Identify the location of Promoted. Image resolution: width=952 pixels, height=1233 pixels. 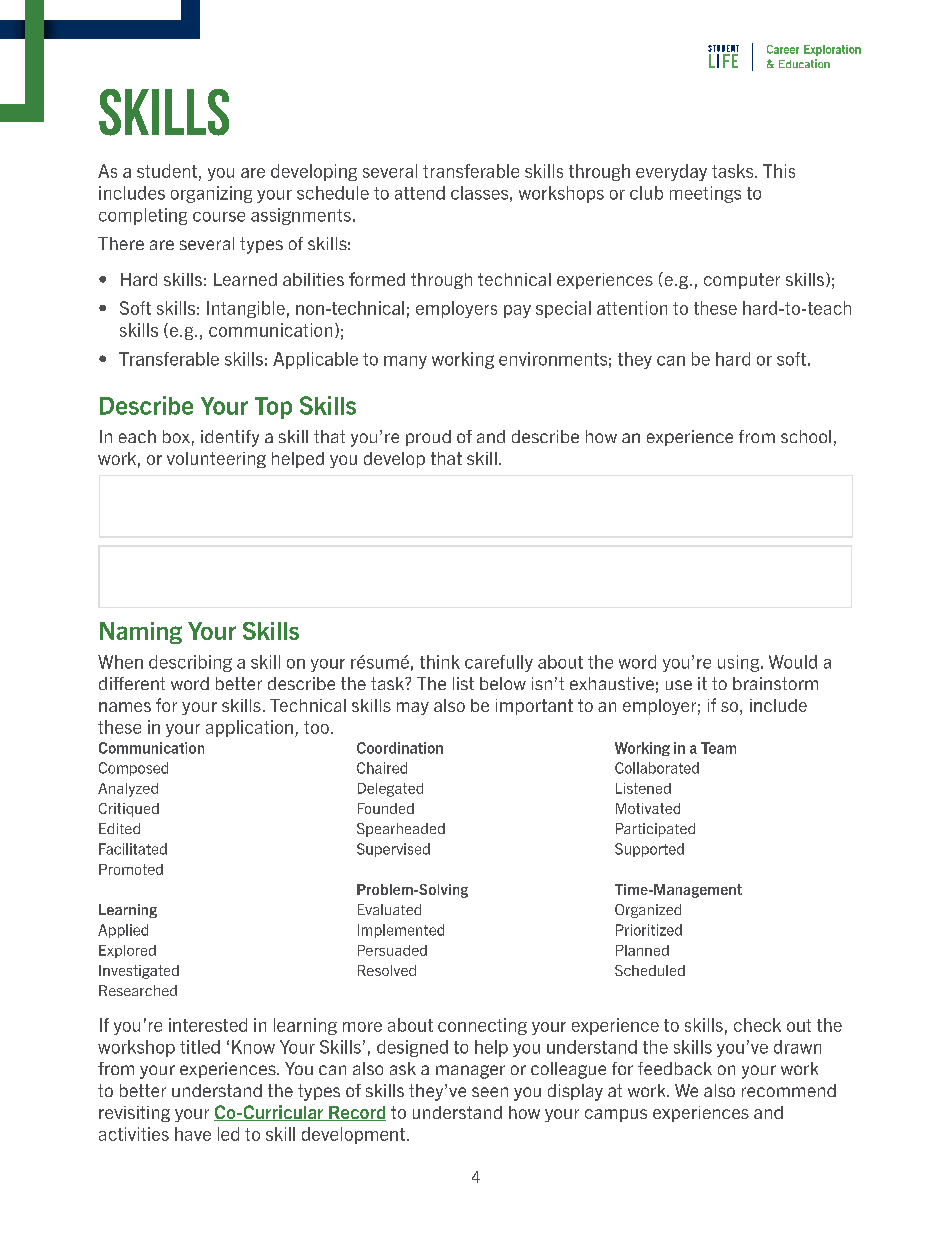
(131, 869).
